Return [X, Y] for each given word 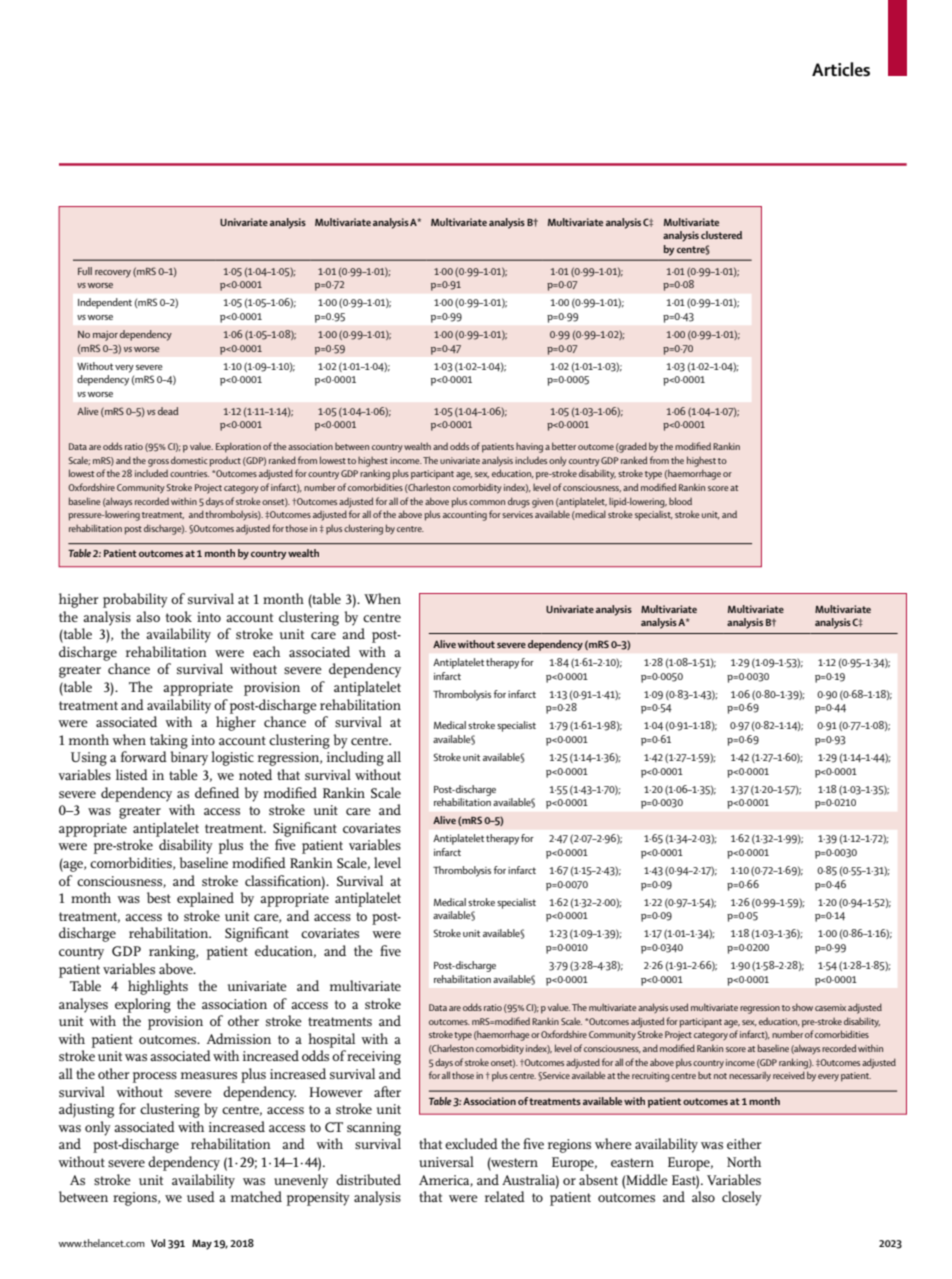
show [802, 1007]
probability [135, 600]
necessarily [750, 1076]
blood [680, 501]
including [355, 758]
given [542, 503]
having [529, 448]
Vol [158, 1243]
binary [189, 758]
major [105, 336]
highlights [158, 987]
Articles [841, 69]
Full [85, 271]
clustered [721, 235]
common [487, 502]
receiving [374, 1058]
